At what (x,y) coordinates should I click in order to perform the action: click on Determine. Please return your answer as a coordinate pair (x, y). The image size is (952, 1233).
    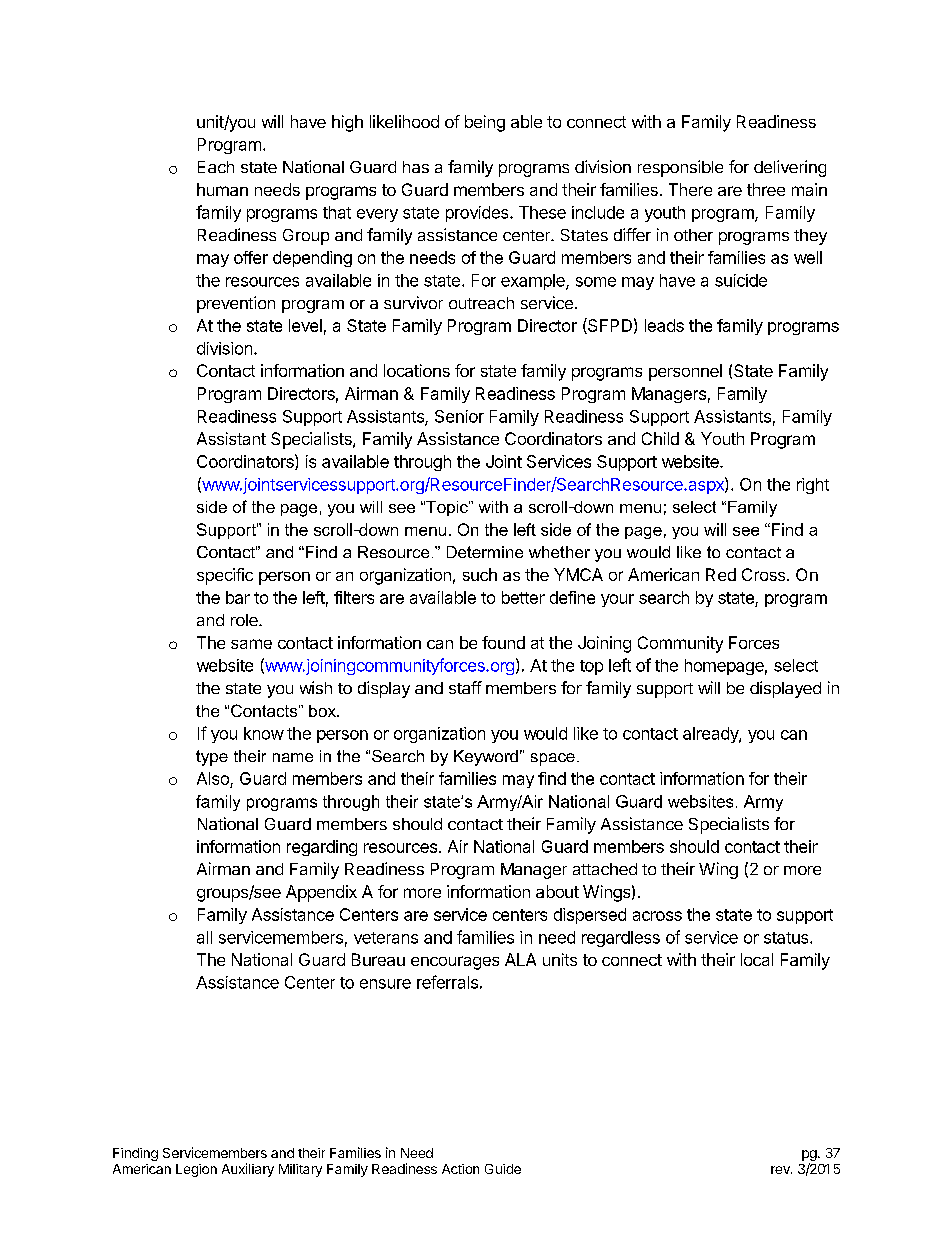
    Looking at the image, I should click on (485, 552).
